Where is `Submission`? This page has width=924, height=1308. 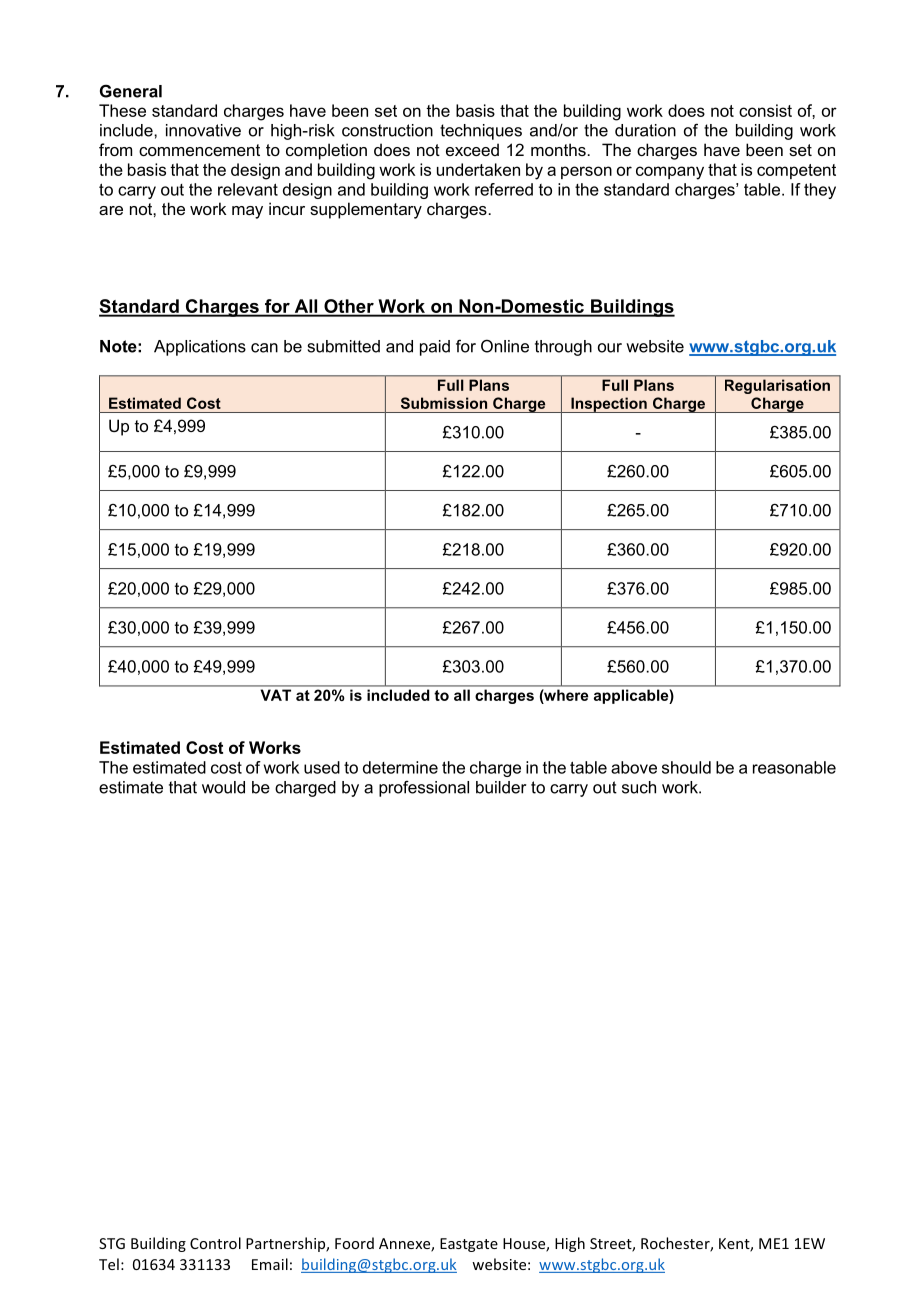
Submission is located at coordinates (444, 403).
